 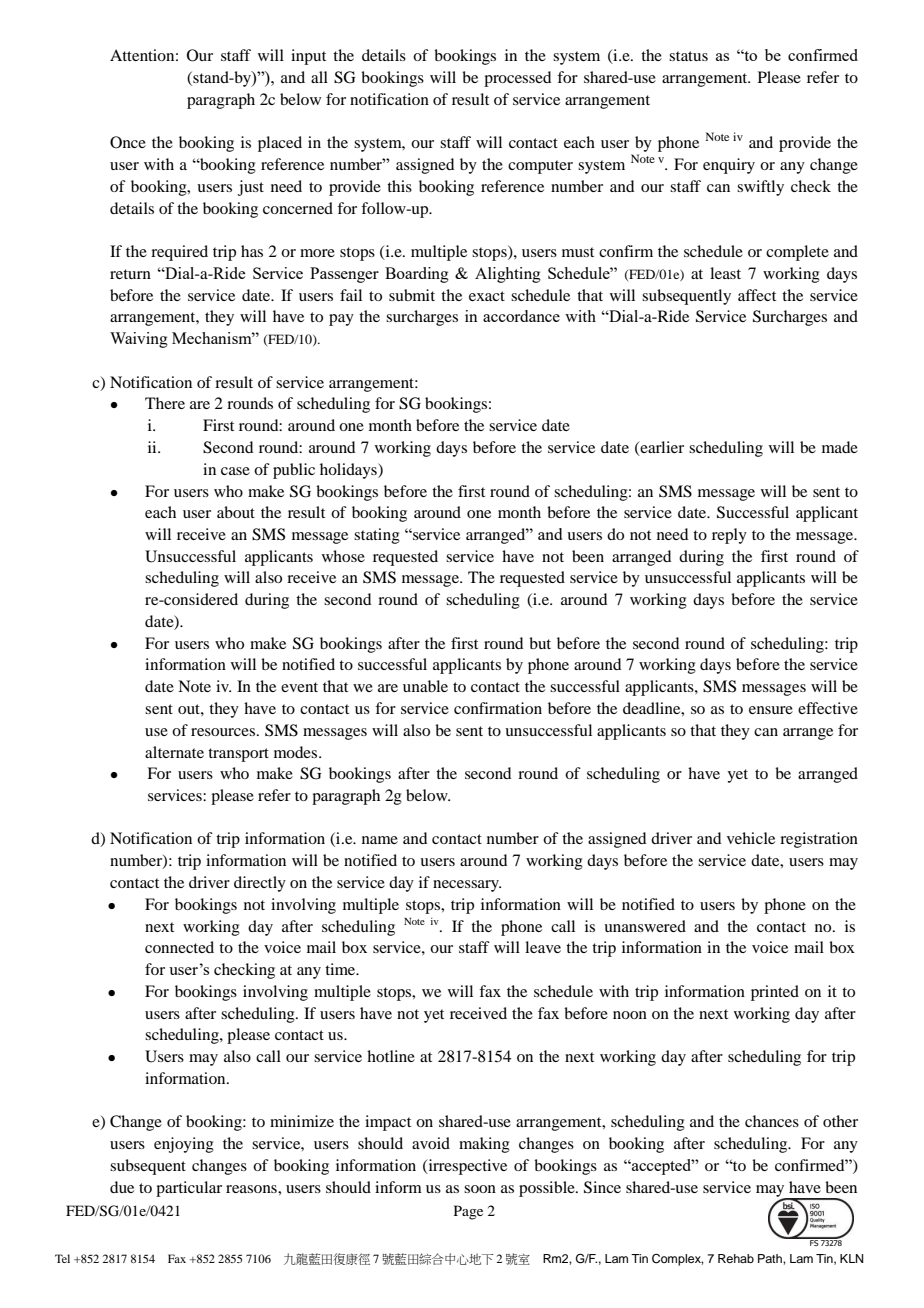 What do you see at coordinates (425, 686) in the image?
I see `unable` at bounding box center [425, 686].
